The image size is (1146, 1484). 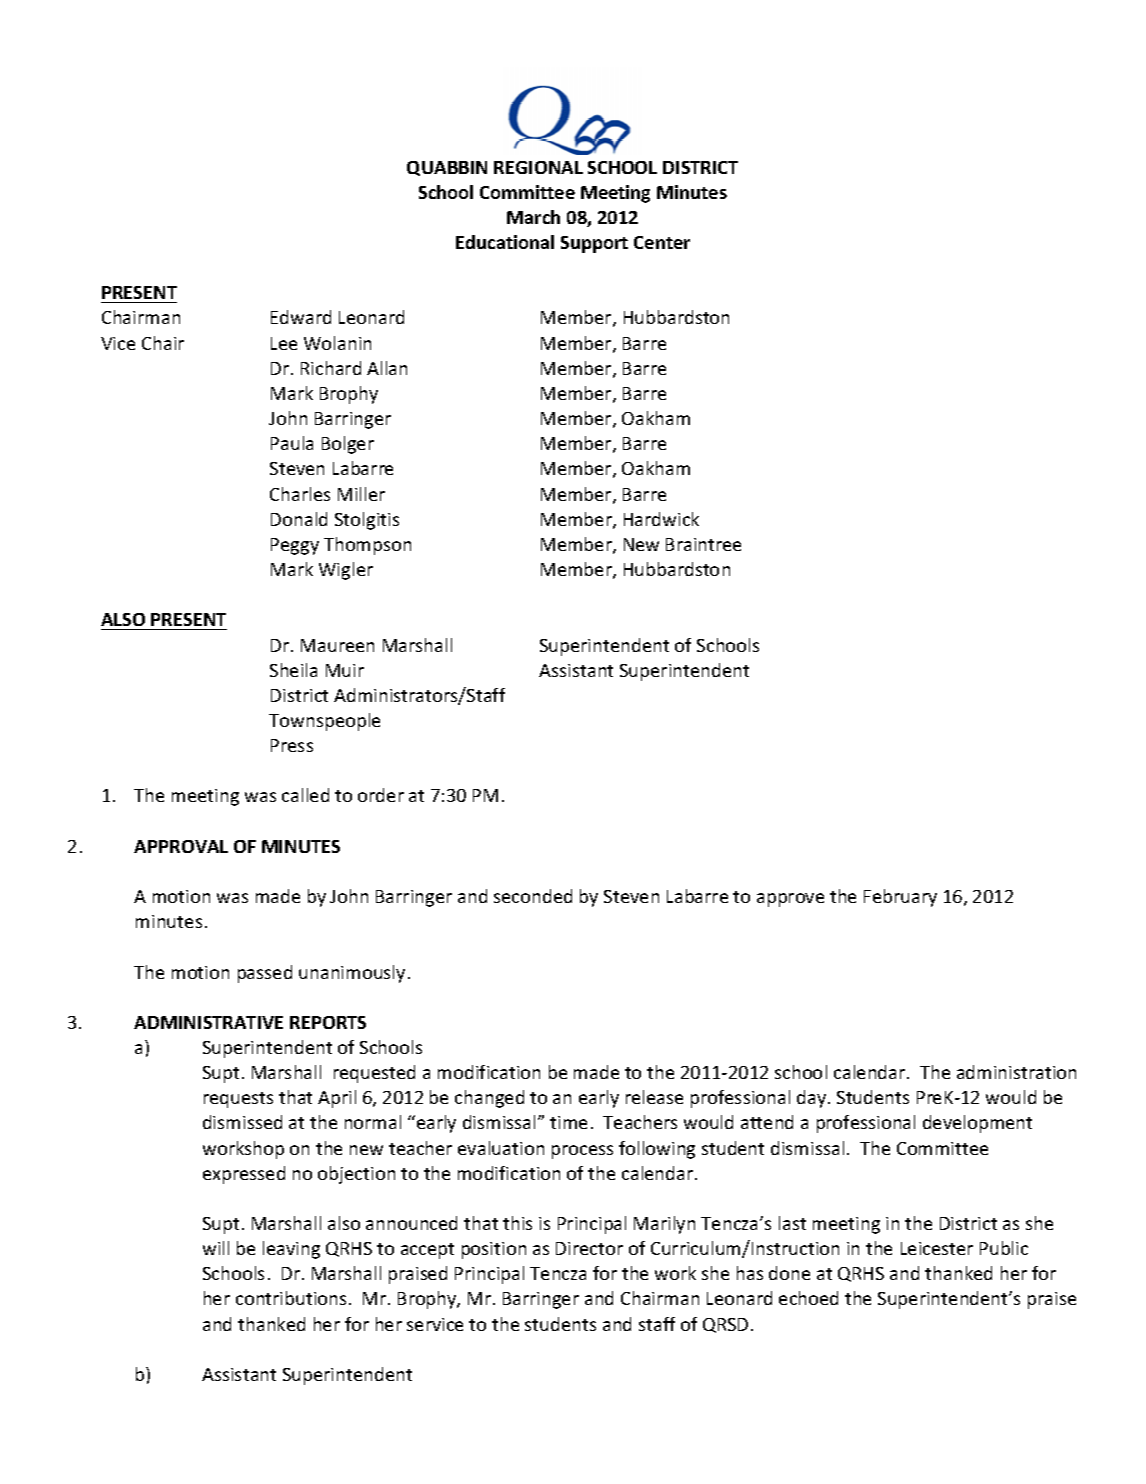 I want to click on leaving, so click(x=291, y=1250).
